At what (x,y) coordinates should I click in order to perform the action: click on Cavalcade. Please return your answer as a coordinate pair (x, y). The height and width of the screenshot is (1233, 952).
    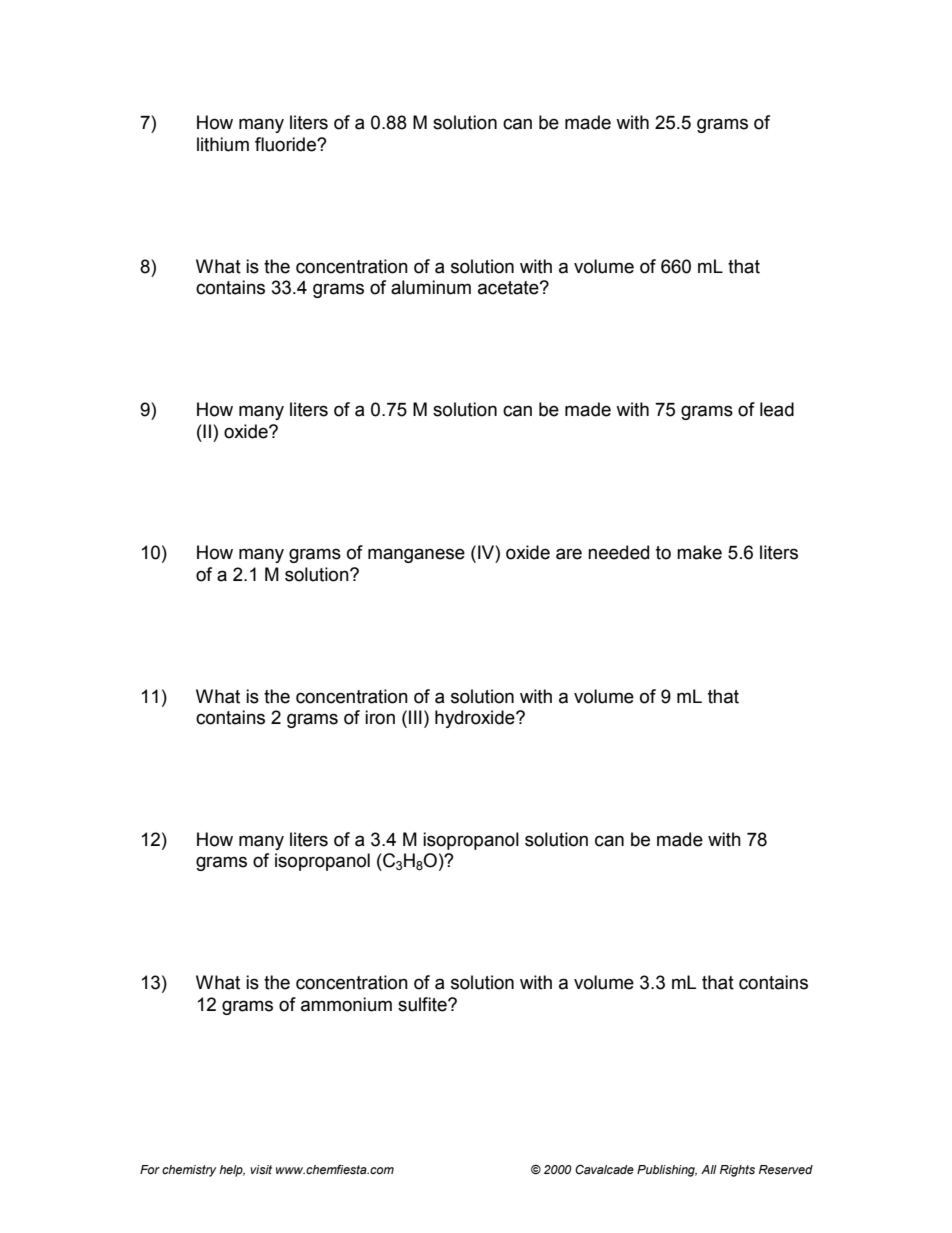
    Looking at the image, I should click on (604, 1169).
